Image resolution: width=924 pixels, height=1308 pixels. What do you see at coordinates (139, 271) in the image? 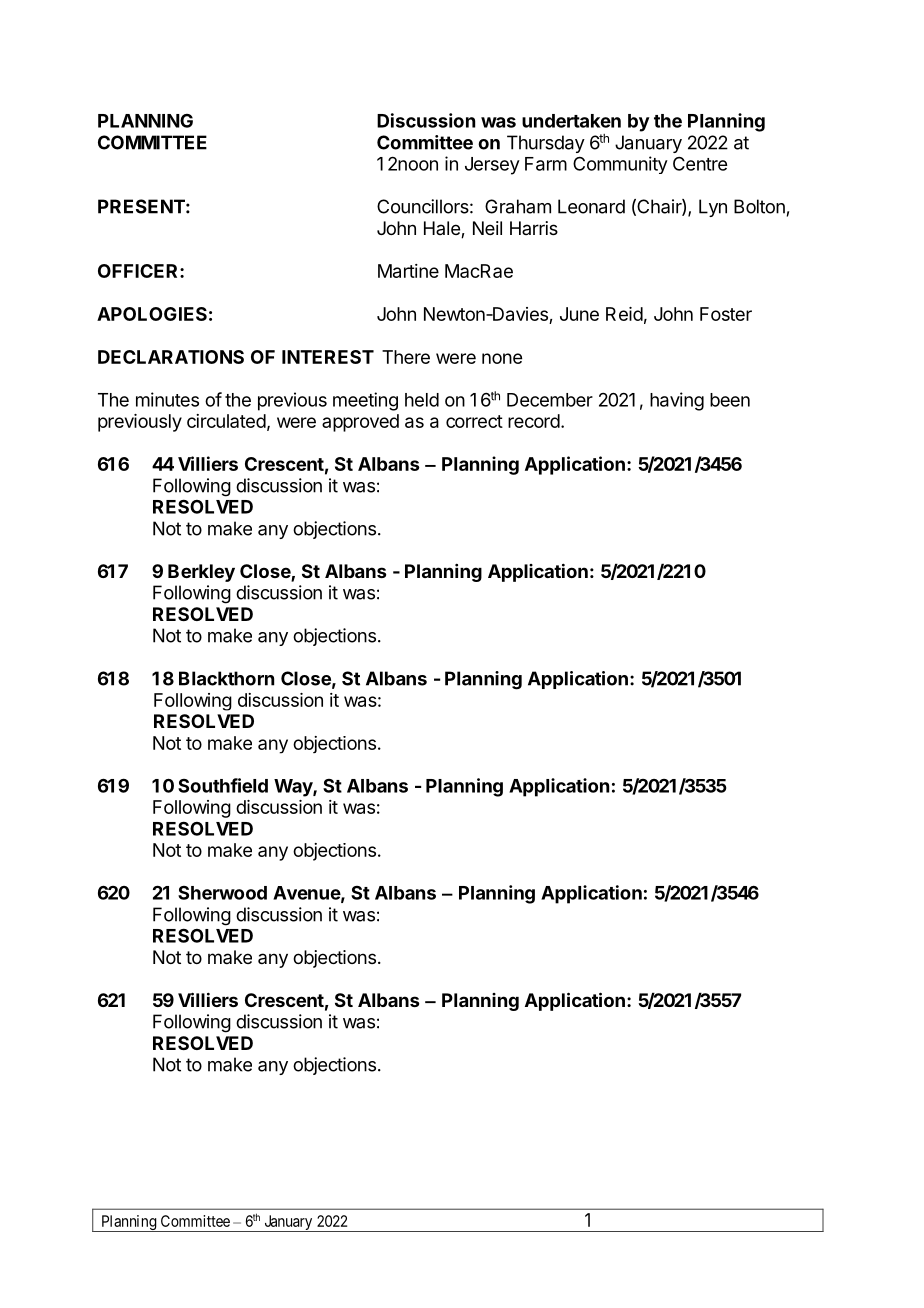
I see `OFFICER` at bounding box center [139, 271].
